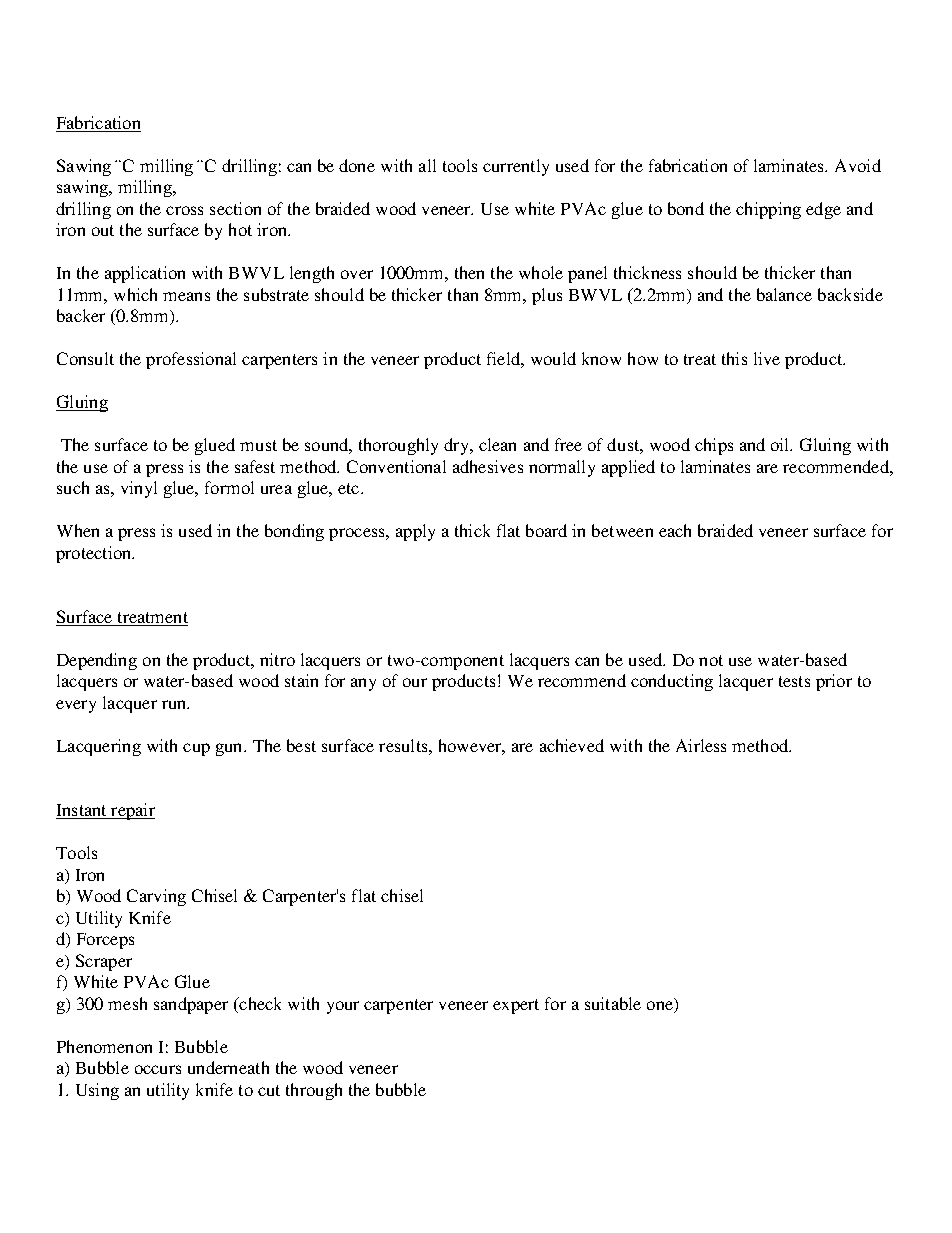 This page has height=1233, width=952. What do you see at coordinates (675, 530) in the page?
I see `each` at bounding box center [675, 530].
